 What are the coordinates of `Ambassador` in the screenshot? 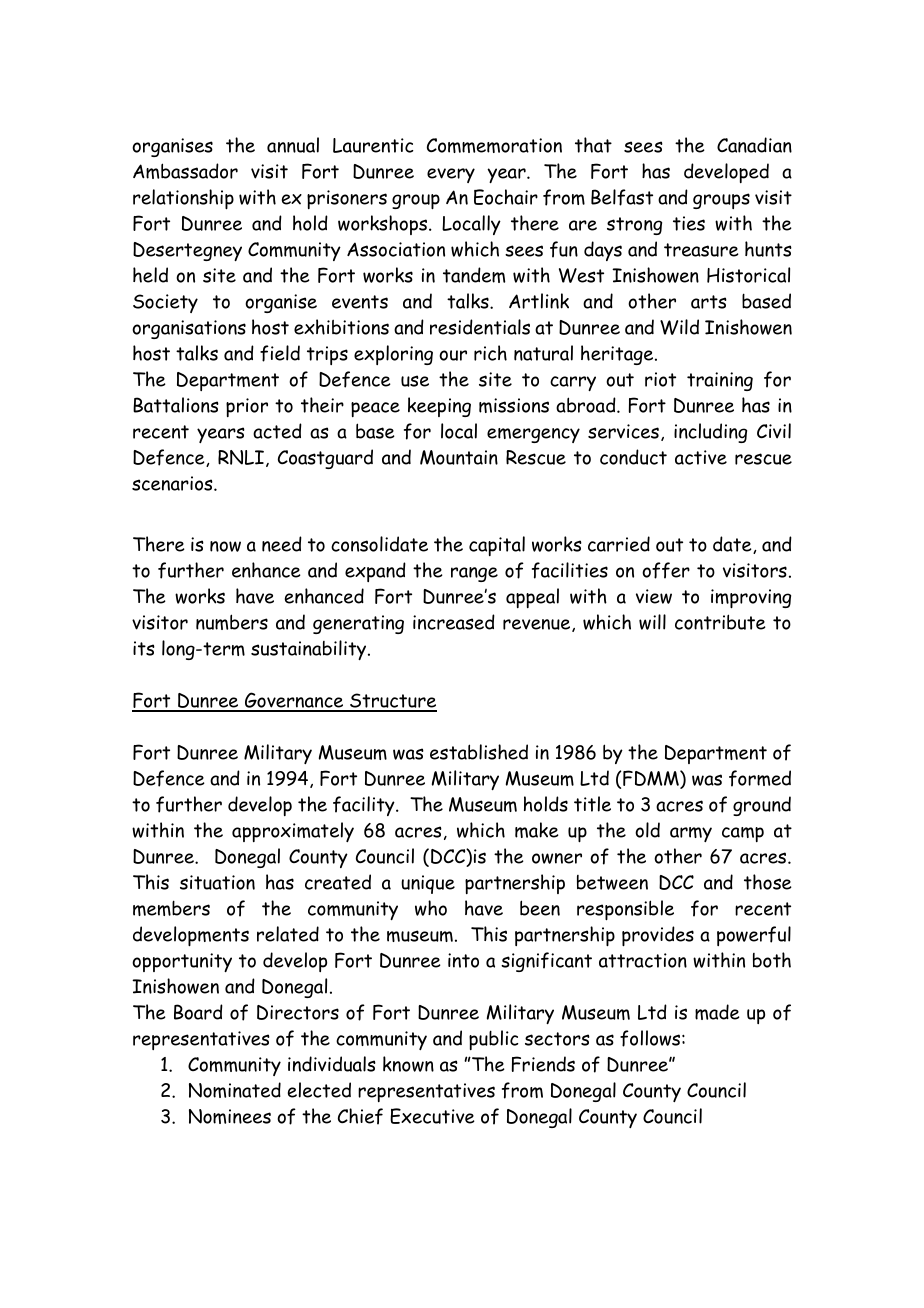 It's located at (185, 171).
